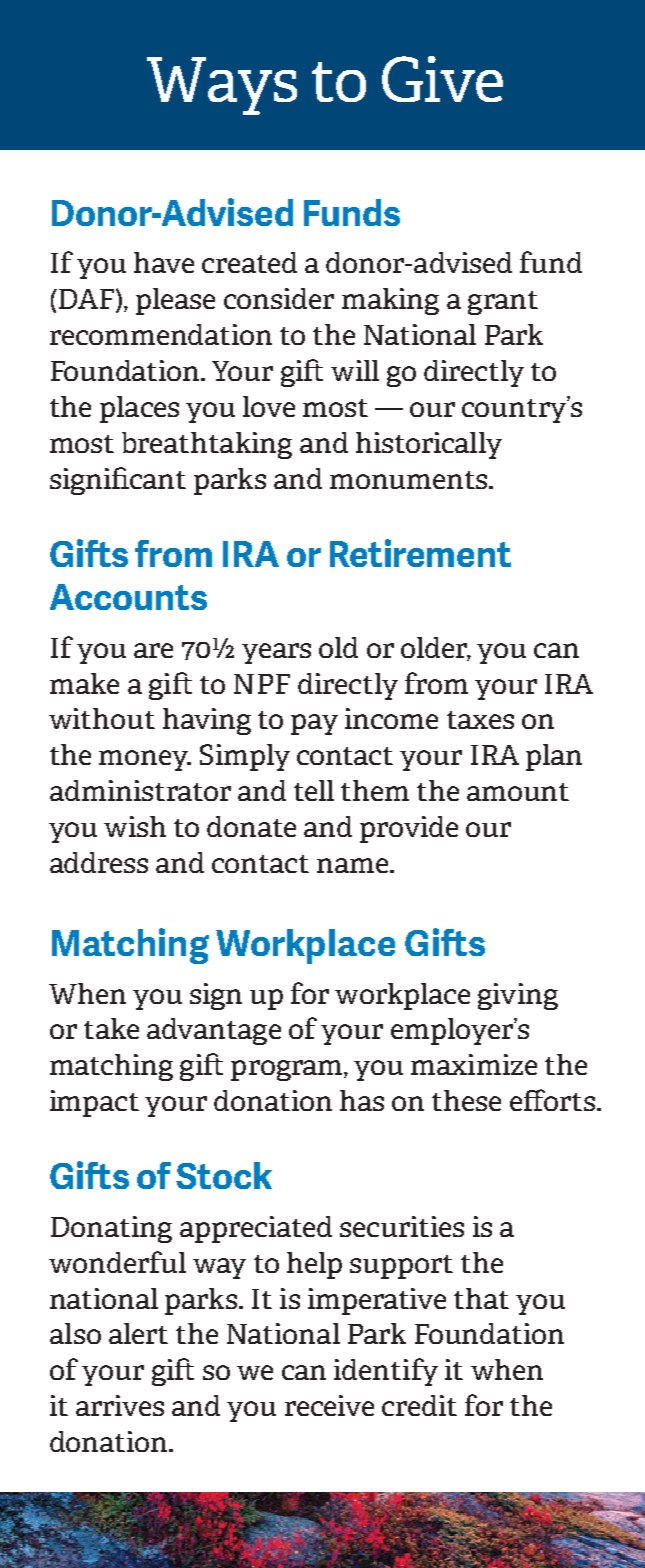  What do you see at coordinates (480, 720) in the image?
I see `taxes` at bounding box center [480, 720].
